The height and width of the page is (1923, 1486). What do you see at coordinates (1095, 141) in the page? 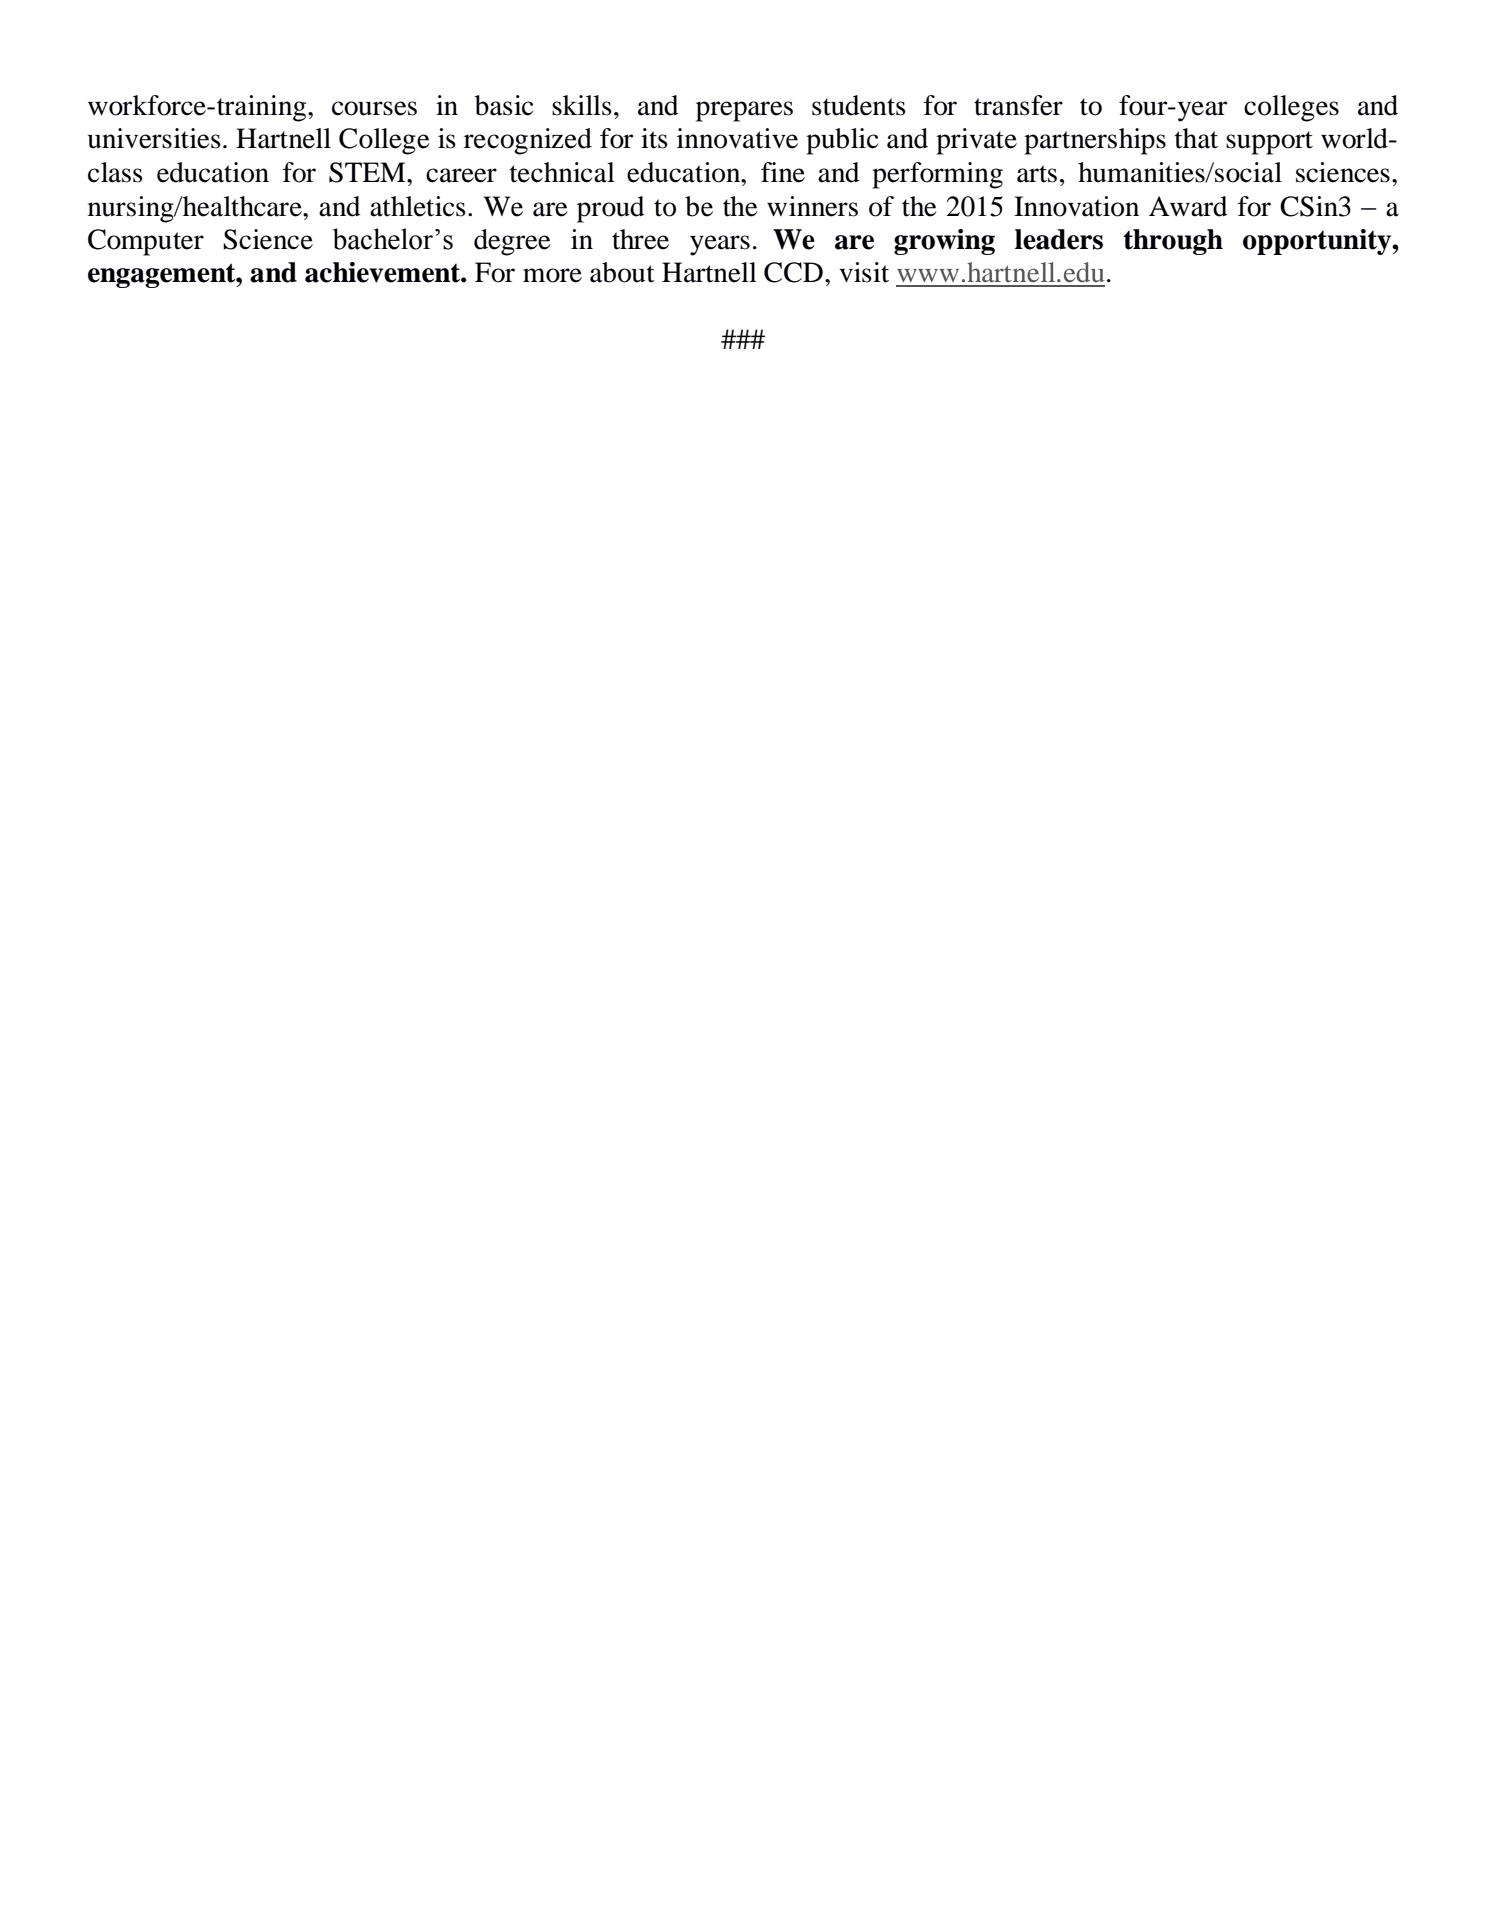
I see `partnerships` at bounding box center [1095, 141].
